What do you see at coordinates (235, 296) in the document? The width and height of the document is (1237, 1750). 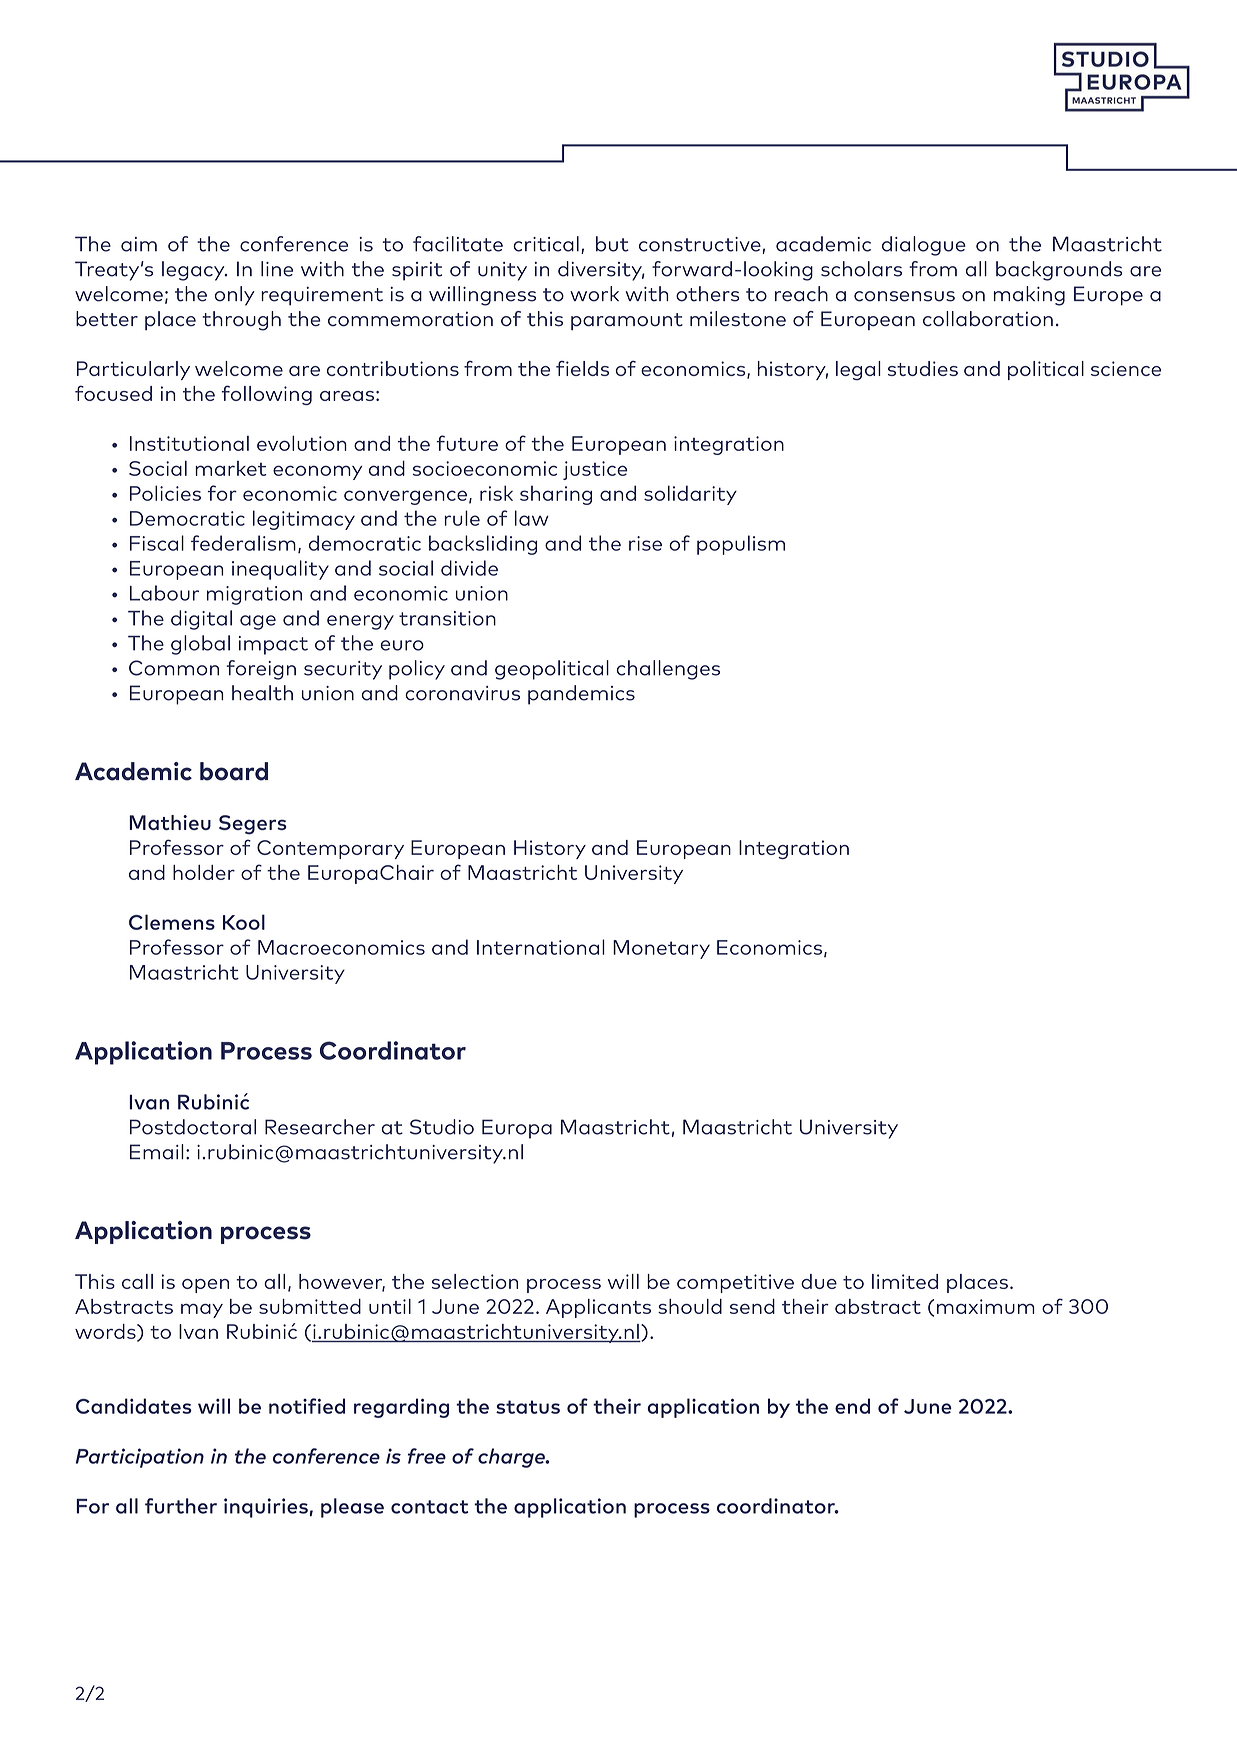 I see `only` at bounding box center [235, 296].
